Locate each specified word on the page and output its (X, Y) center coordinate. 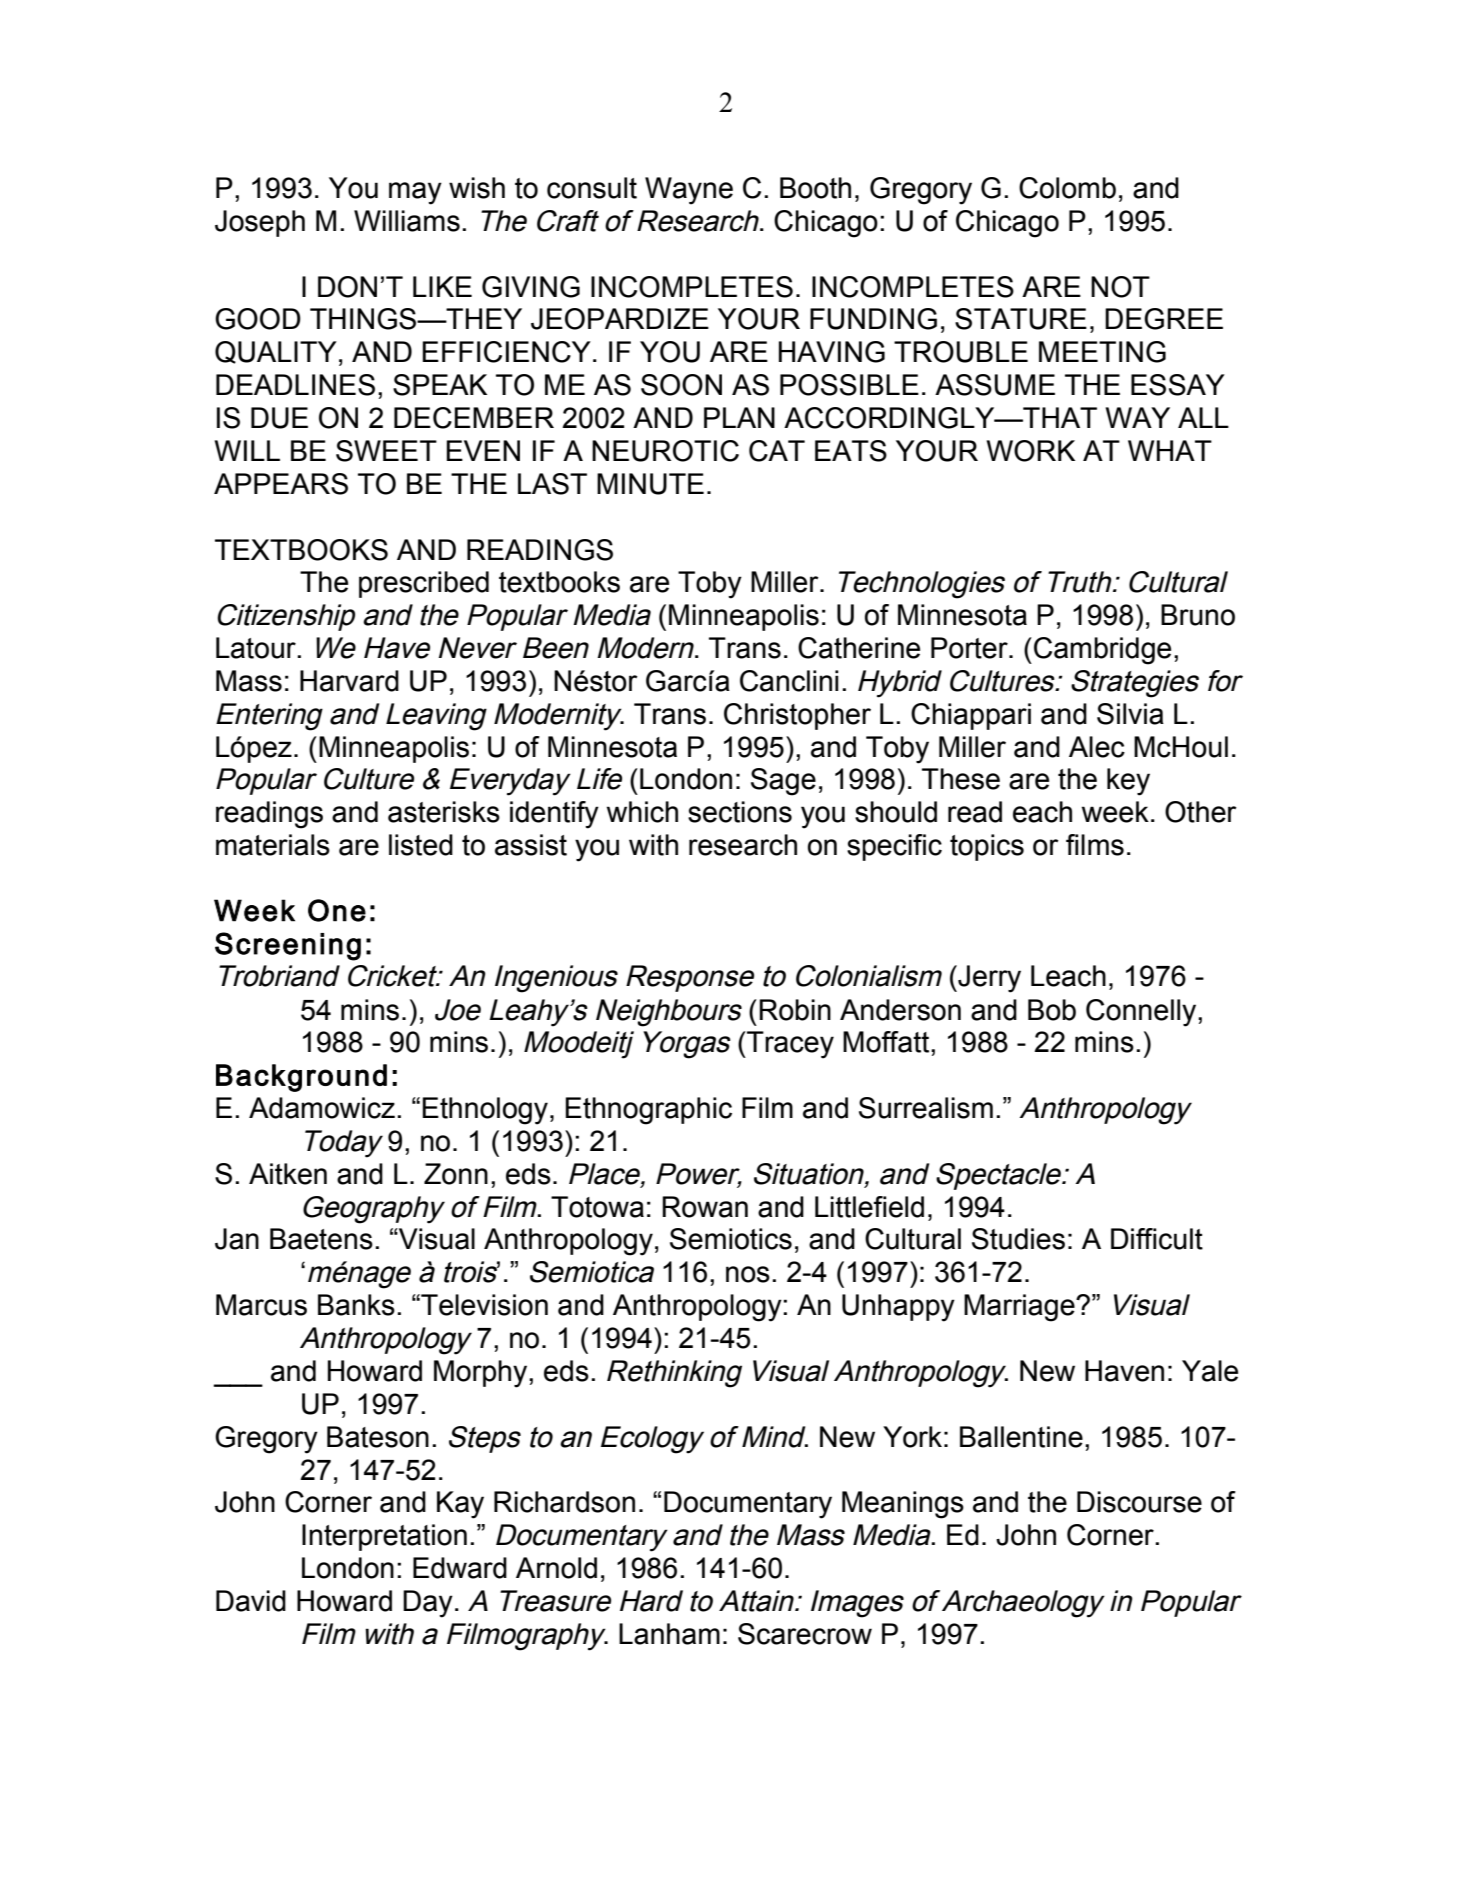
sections (740, 812)
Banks (356, 1305)
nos (748, 1274)
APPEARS (281, 484)
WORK (1031, 451)
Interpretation (384, 1537)
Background (301, 1078)
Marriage (1020, 1308)
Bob (1052, 1010)
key (1128, 782)
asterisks (444, 812)
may (415, 193)
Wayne (689, 191)
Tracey (789, 1045)
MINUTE (650, 484)
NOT (1120, 287)
